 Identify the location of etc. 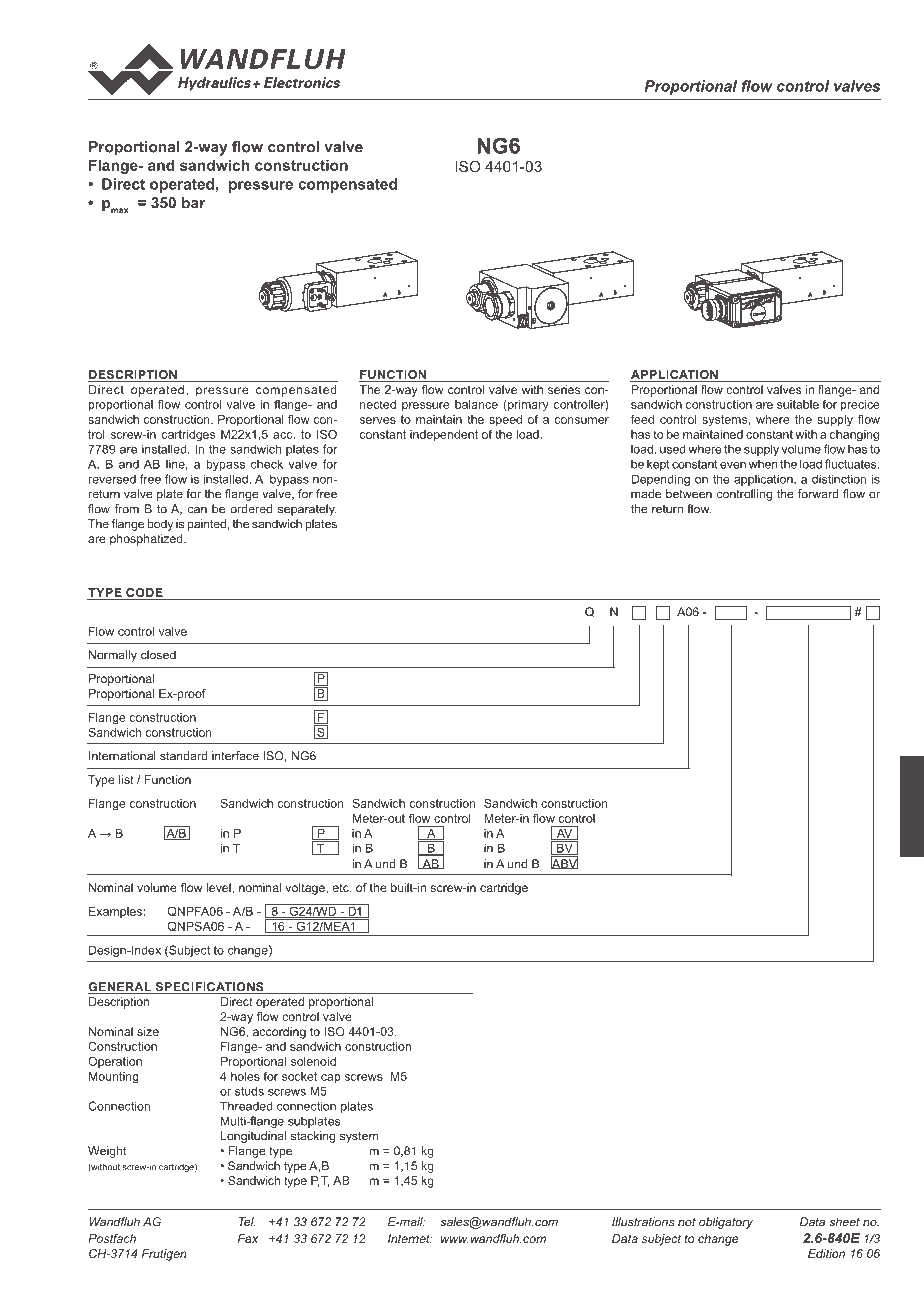
(341, 888).
